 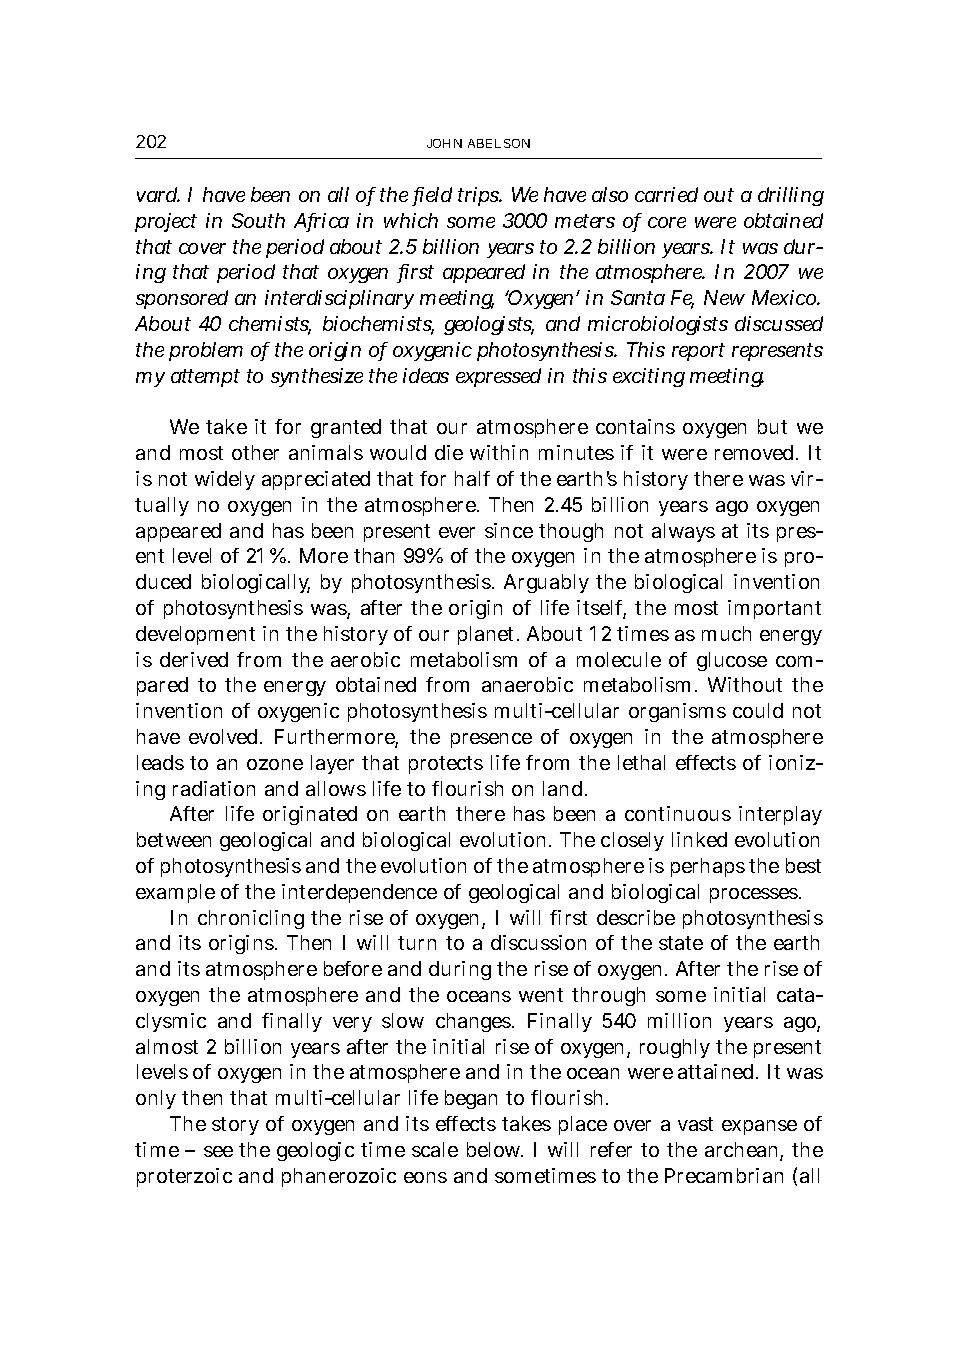 I want to click on carried, so click(x=666, y=194).
